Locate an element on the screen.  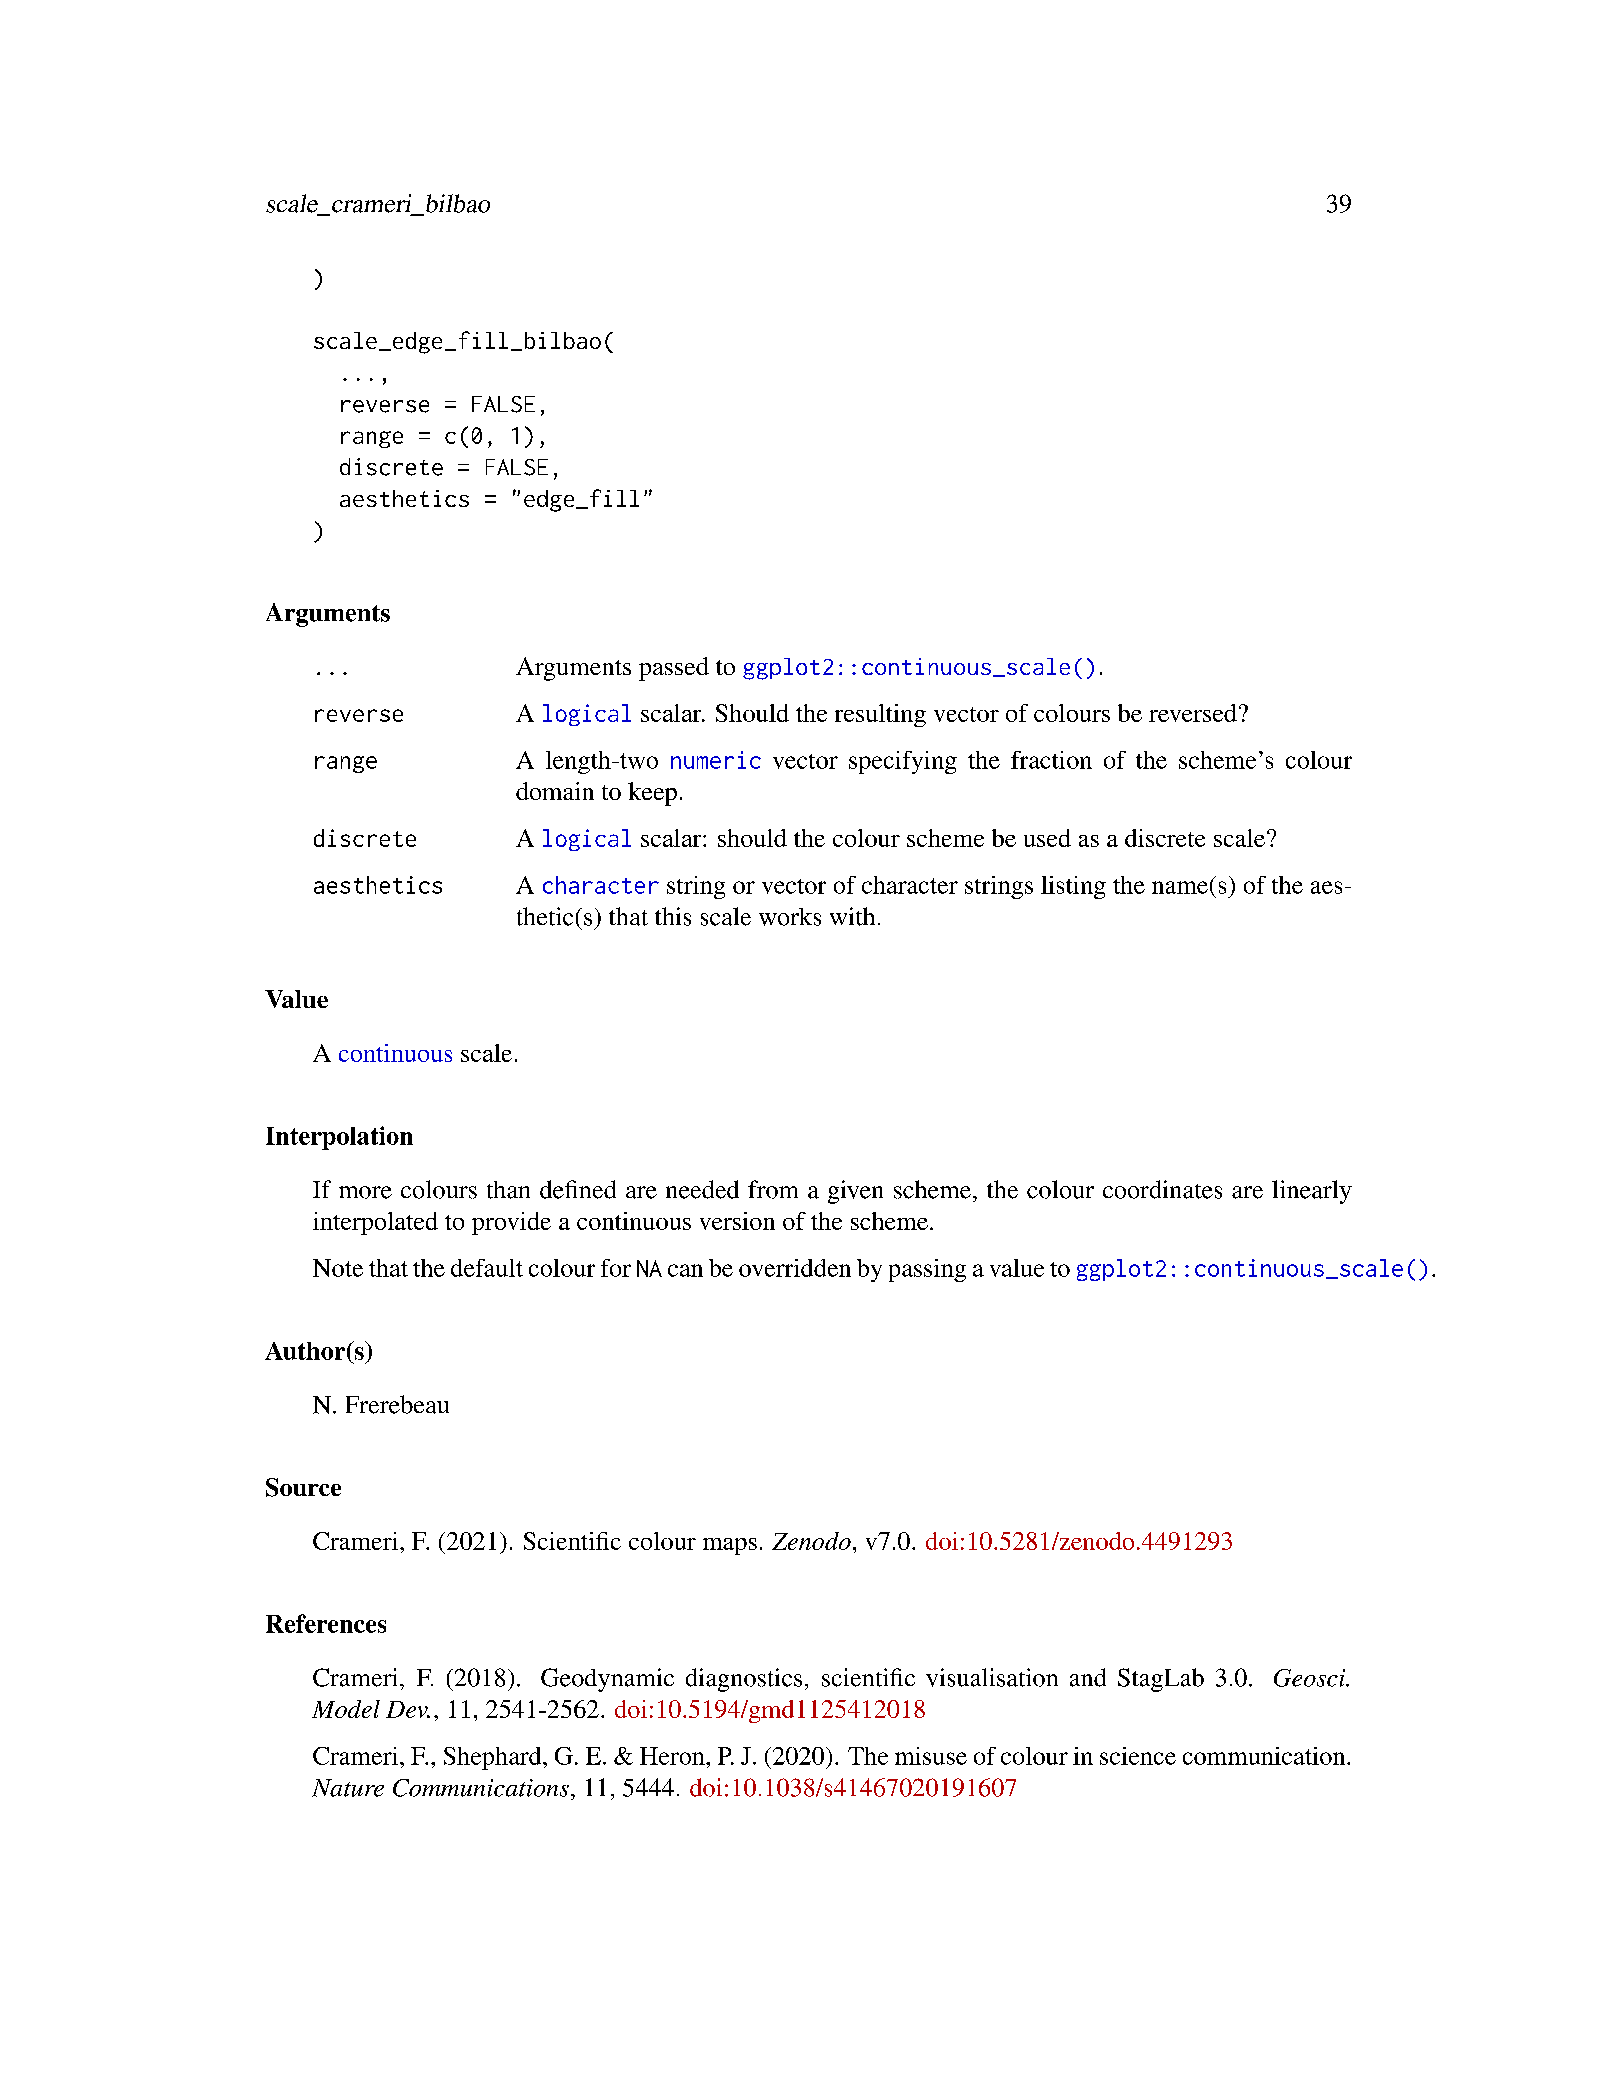
version is located at coordinates (737, 1221).
